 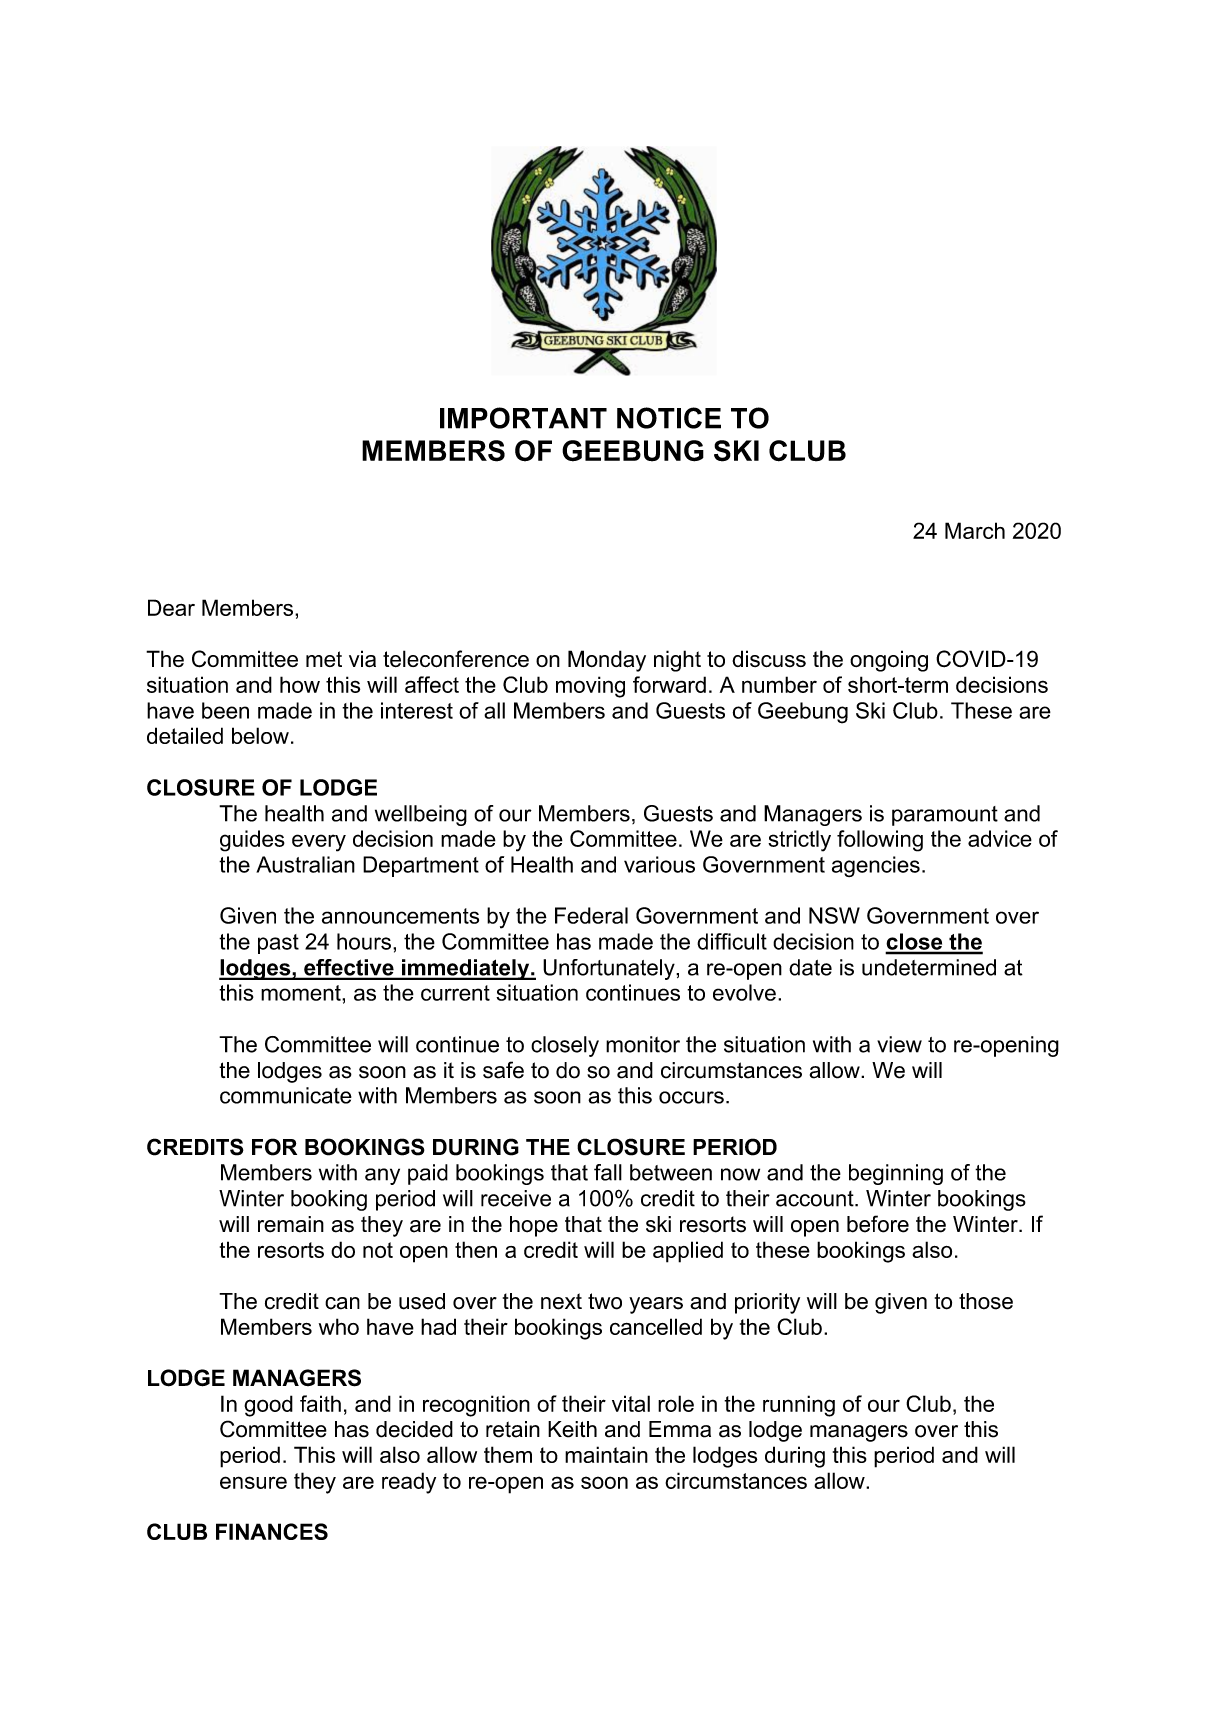 What do you see at coordinates (878, 1224) in the screenshot?
I see `before` at bounding box center [878, 1224].
